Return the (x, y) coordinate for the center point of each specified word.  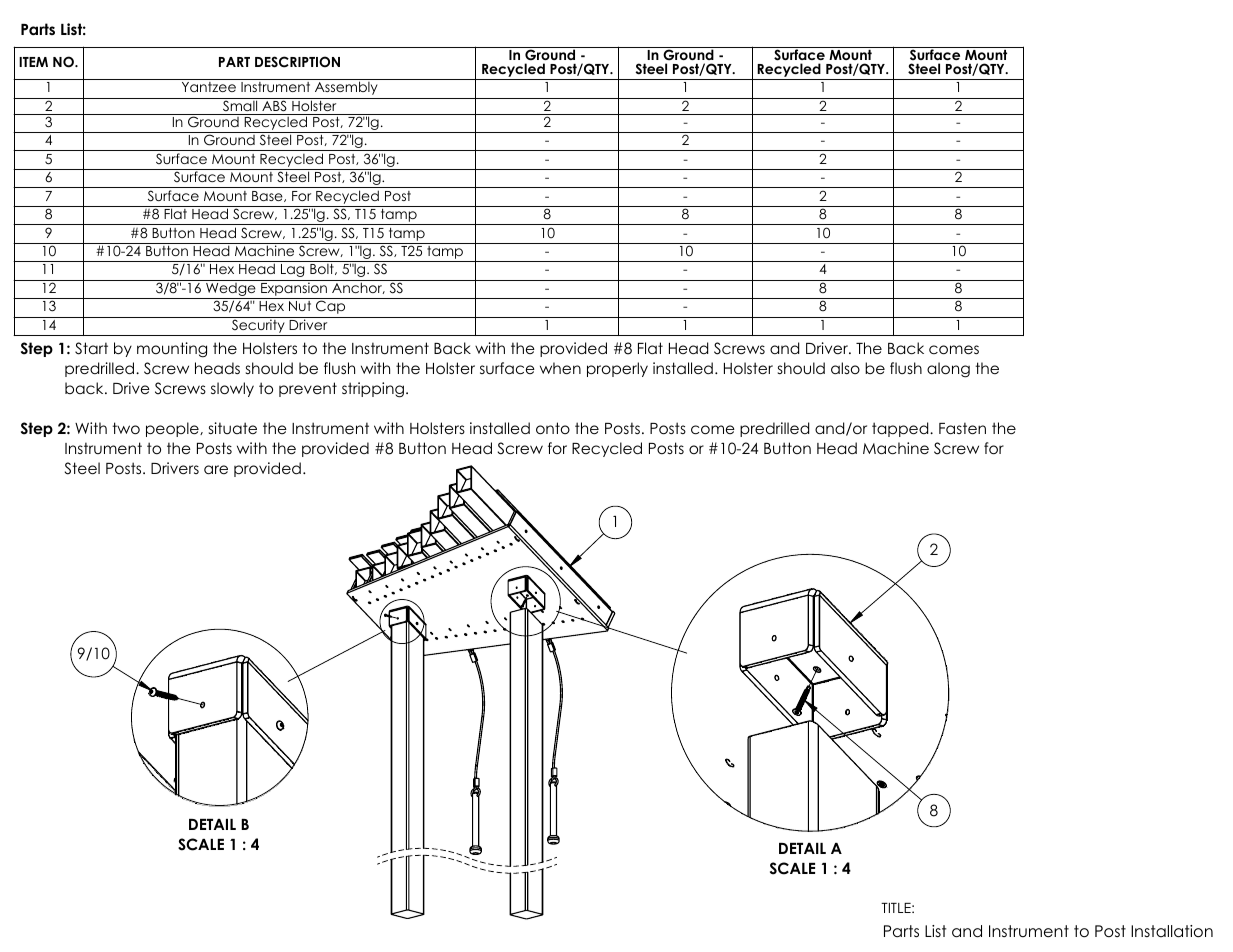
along (948, 370)
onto (553, 428)
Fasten (962, 428)
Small (240, 104)
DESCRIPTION (297, 62)
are (216, 470)
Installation (1172, 931)
